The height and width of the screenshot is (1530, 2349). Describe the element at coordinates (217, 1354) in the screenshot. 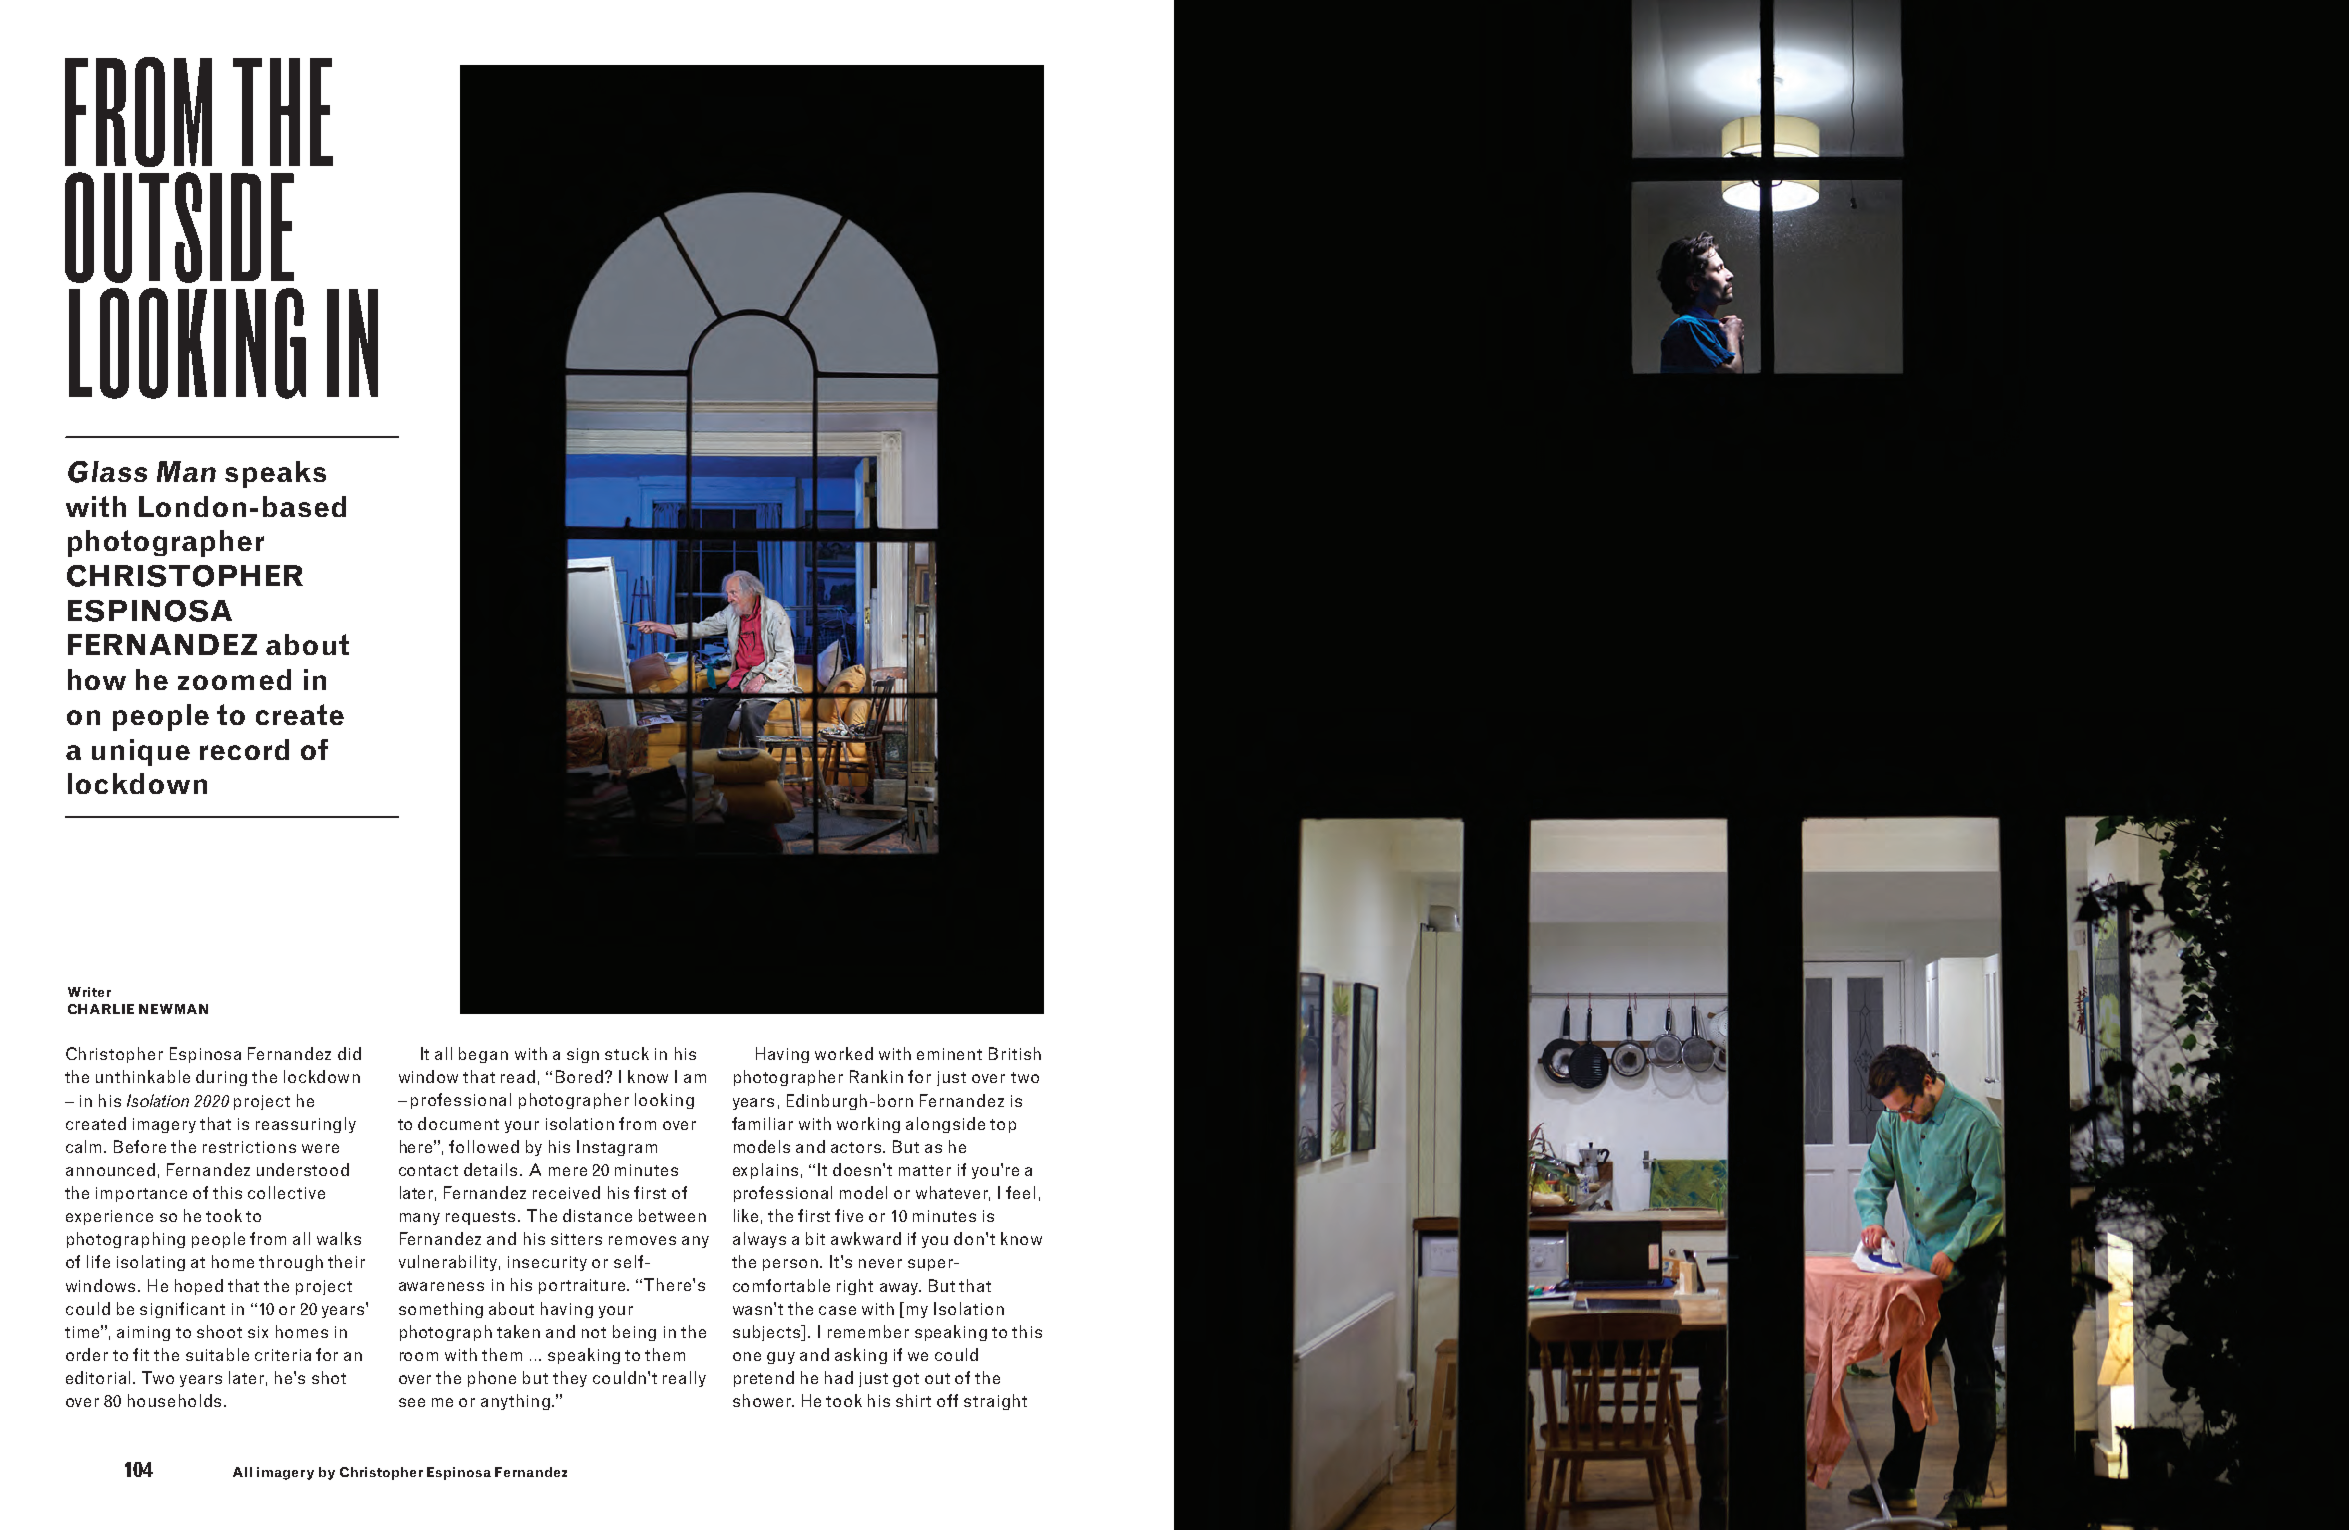

I see `suitable` at that location.
